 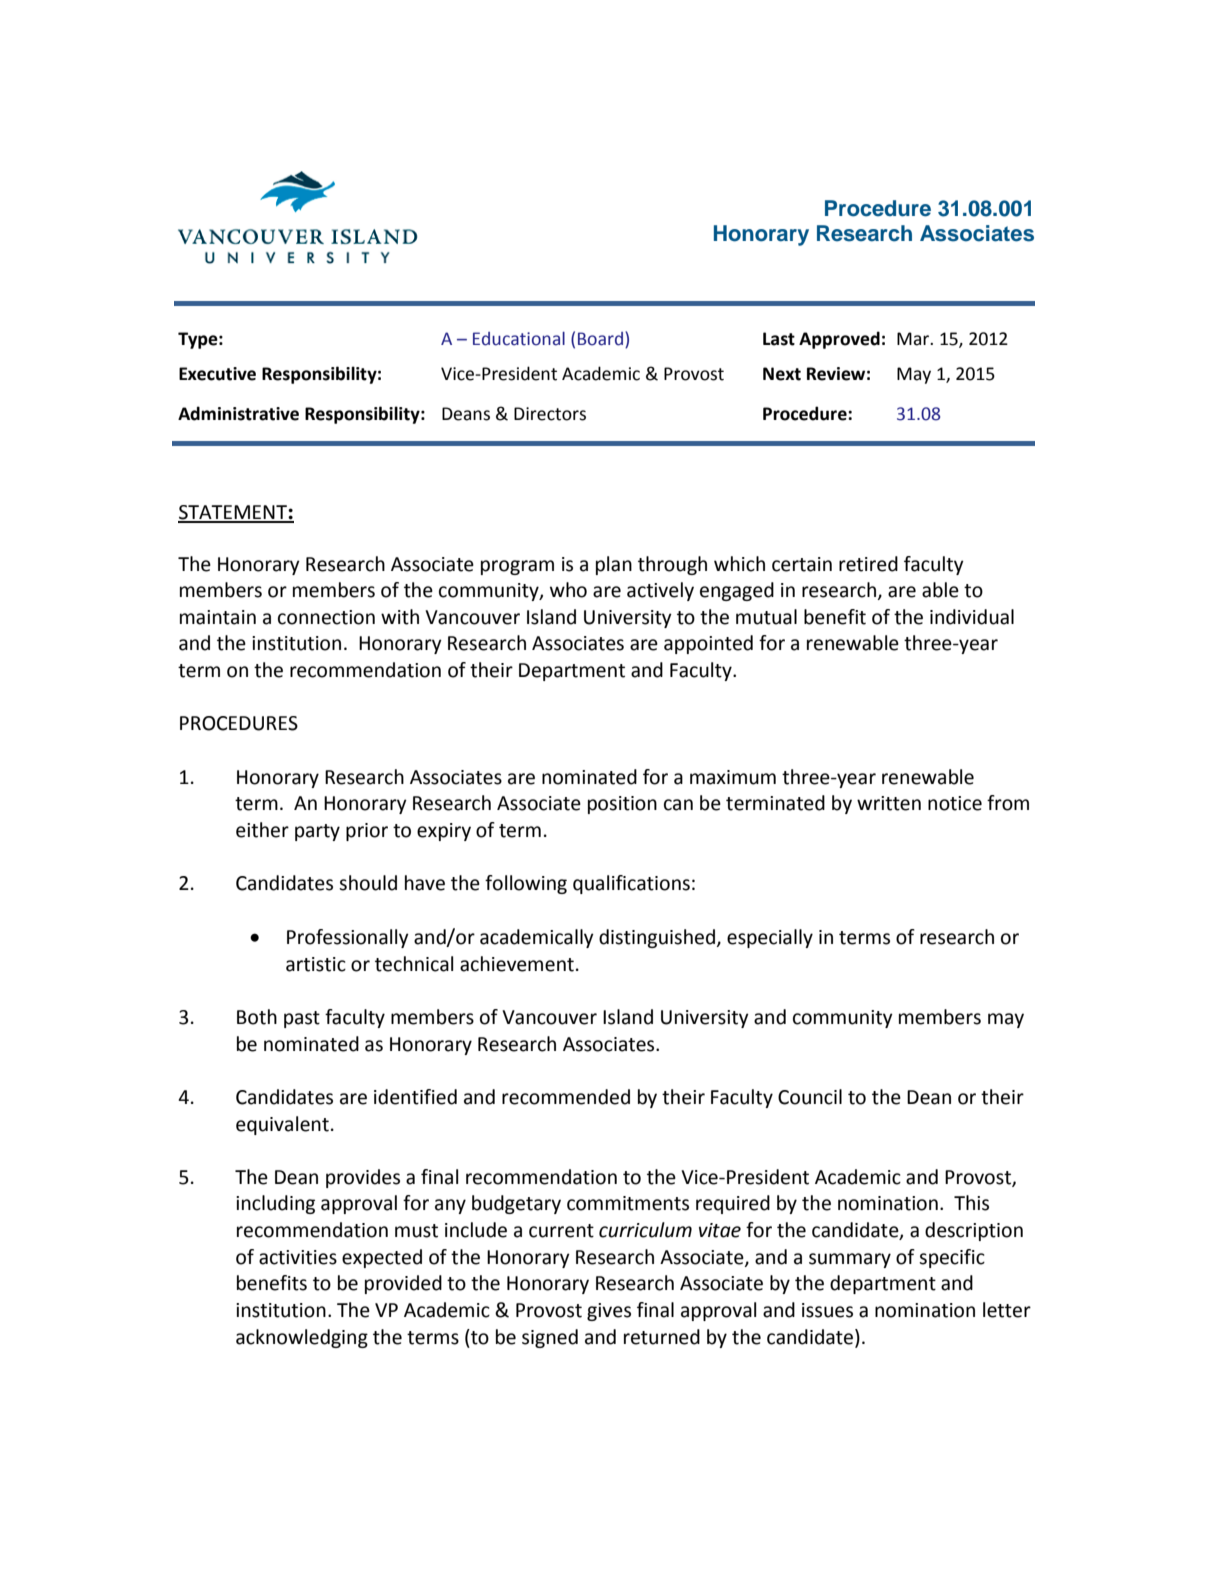 What do you see at coordinates (839, 340) in the screenshot?
I see `Approved` at bounding box center [839, 340].
